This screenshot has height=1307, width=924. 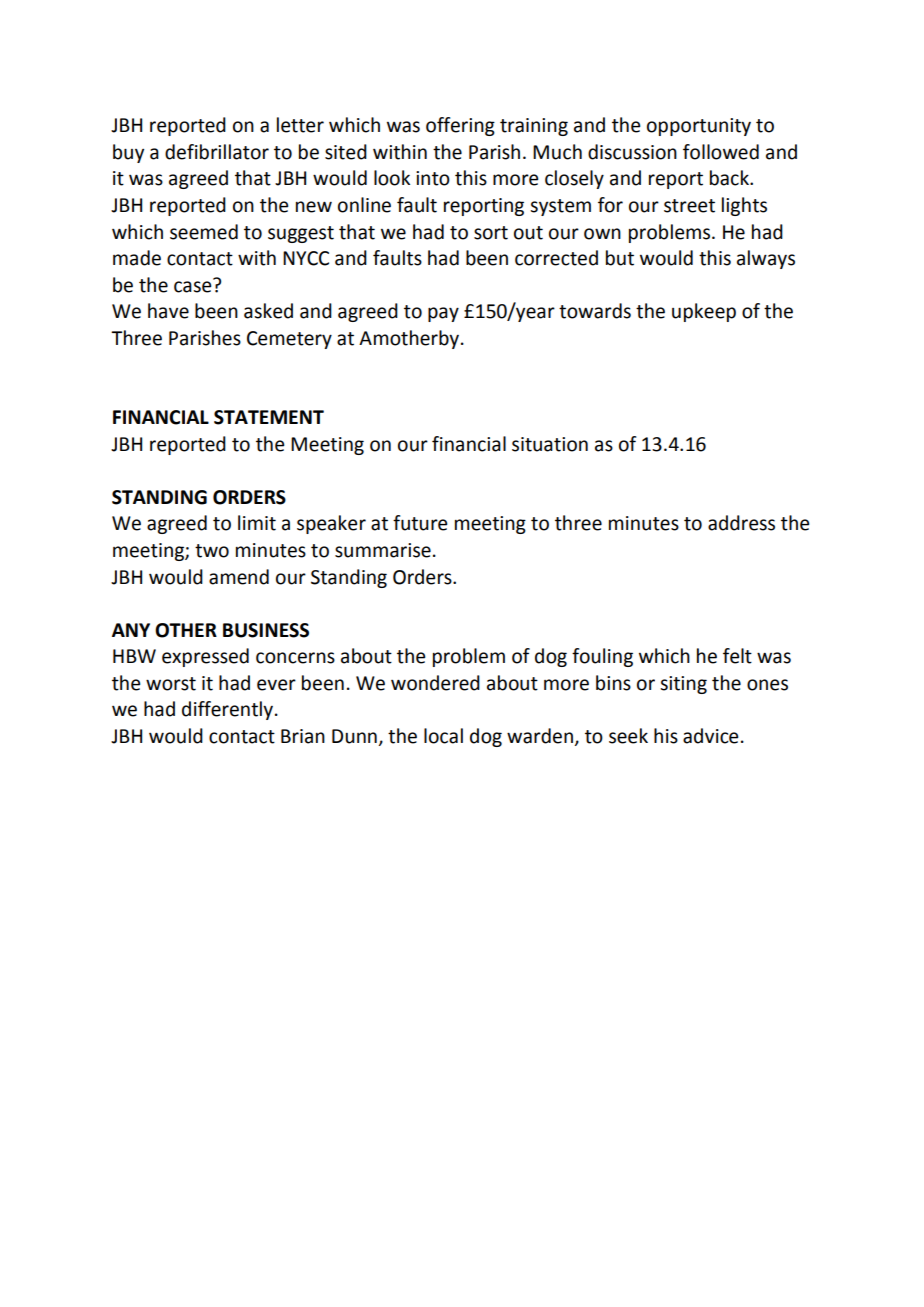 I want to click on situation, so click(x=550, y=444).
